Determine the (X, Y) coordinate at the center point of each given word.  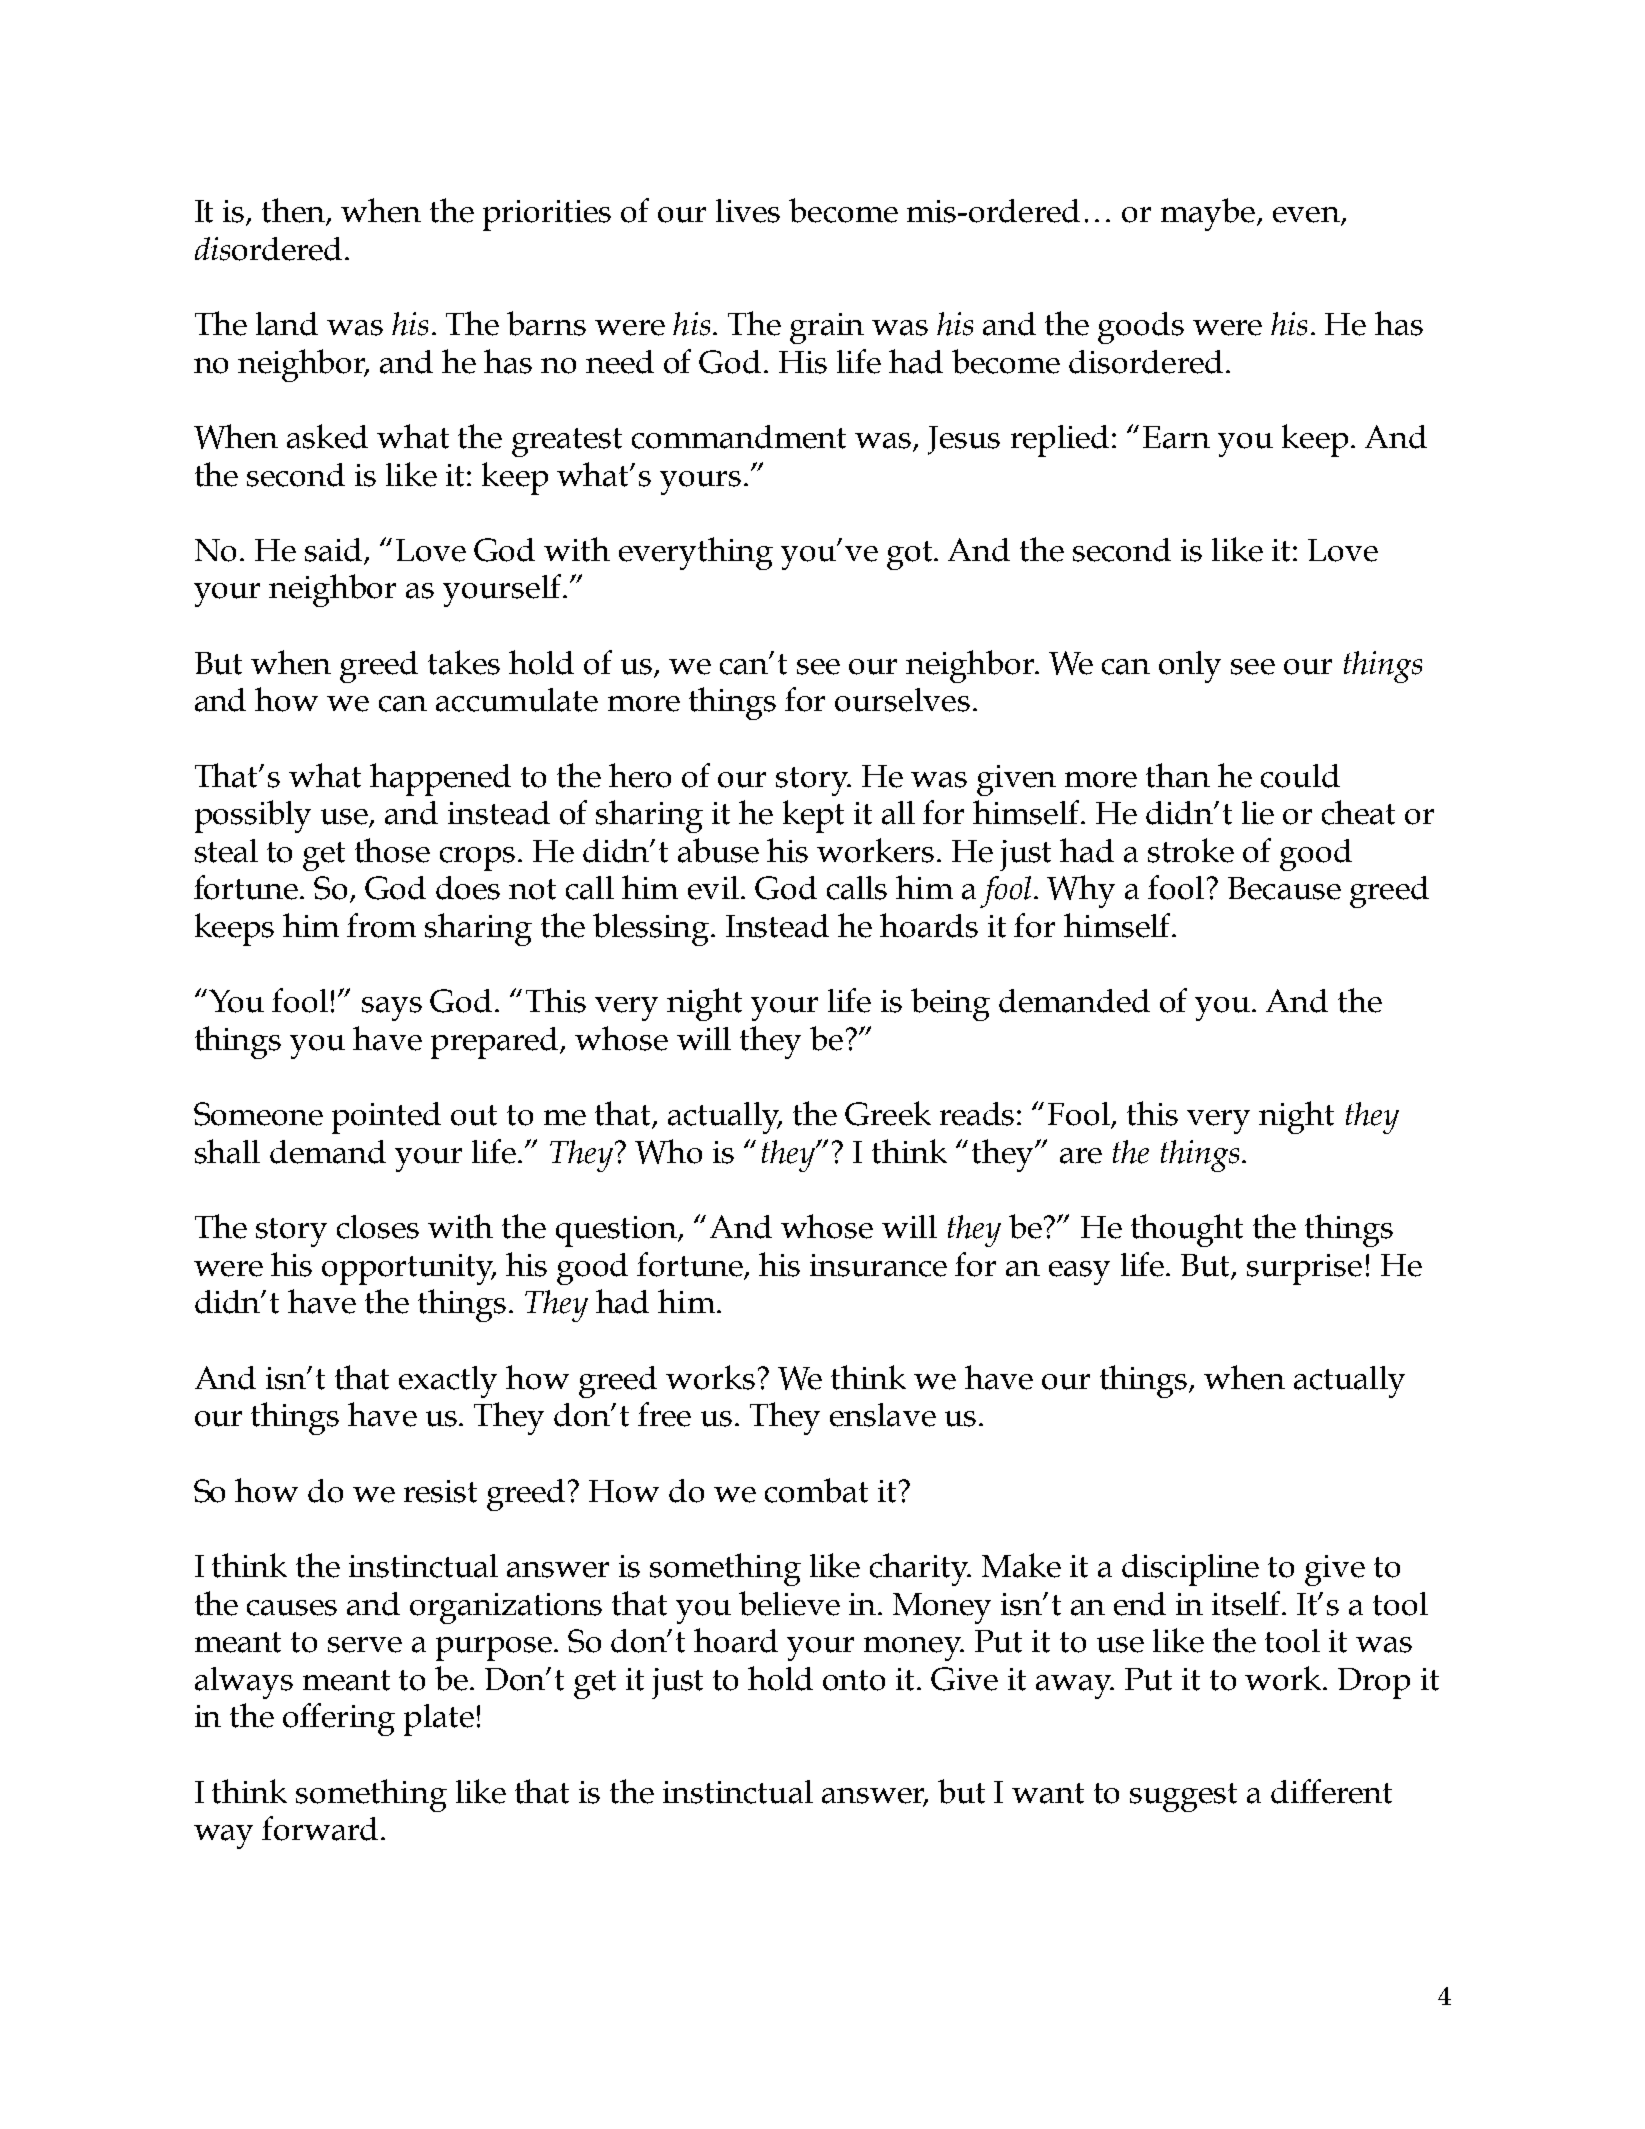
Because (1284, 888)
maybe (1208, 214)
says (392, 1009)
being (950, 1004)
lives (748, 211)
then (295, 211)
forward (320, 1828)
